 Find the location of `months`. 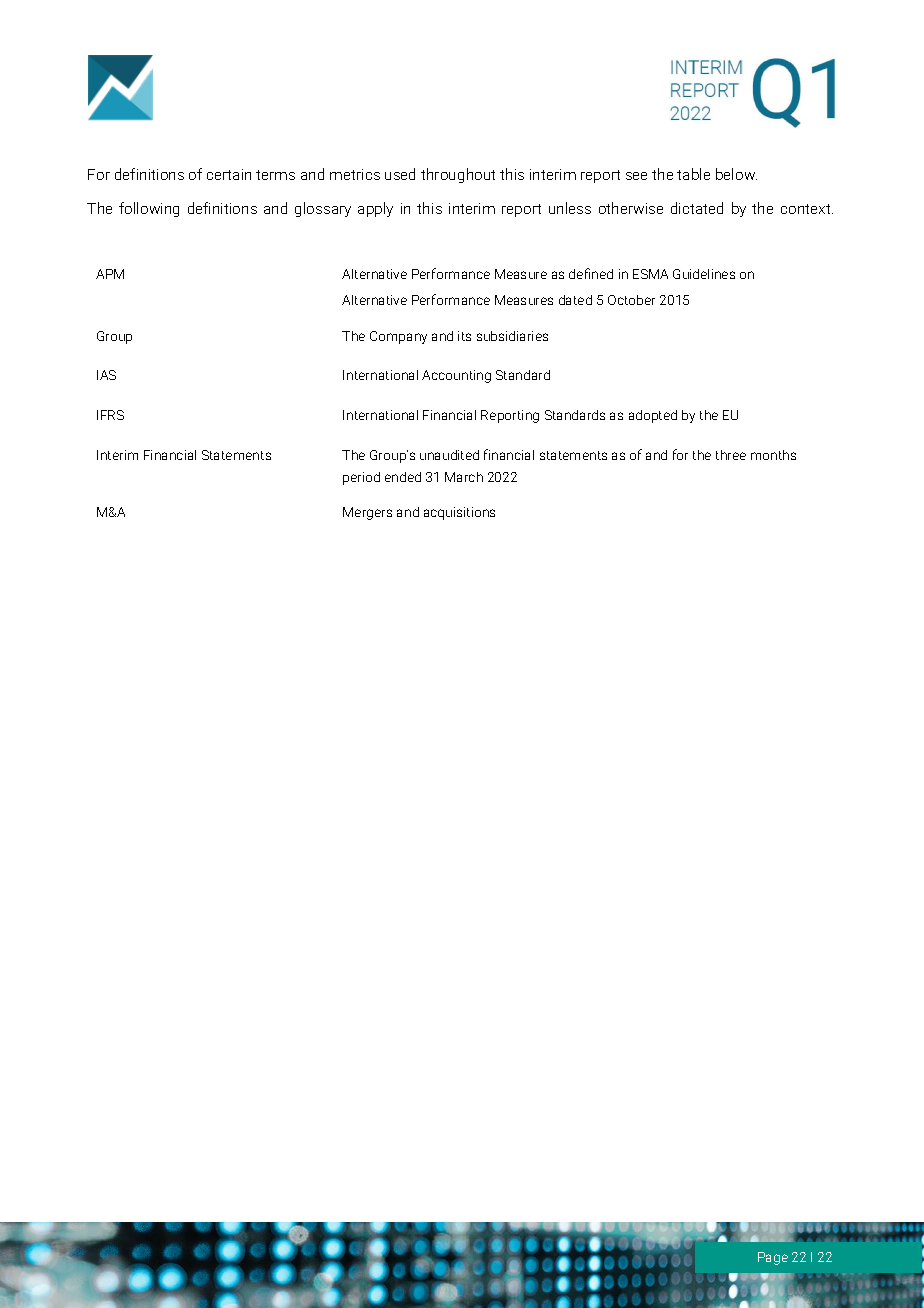

months is located at coordinates (773, 455).
